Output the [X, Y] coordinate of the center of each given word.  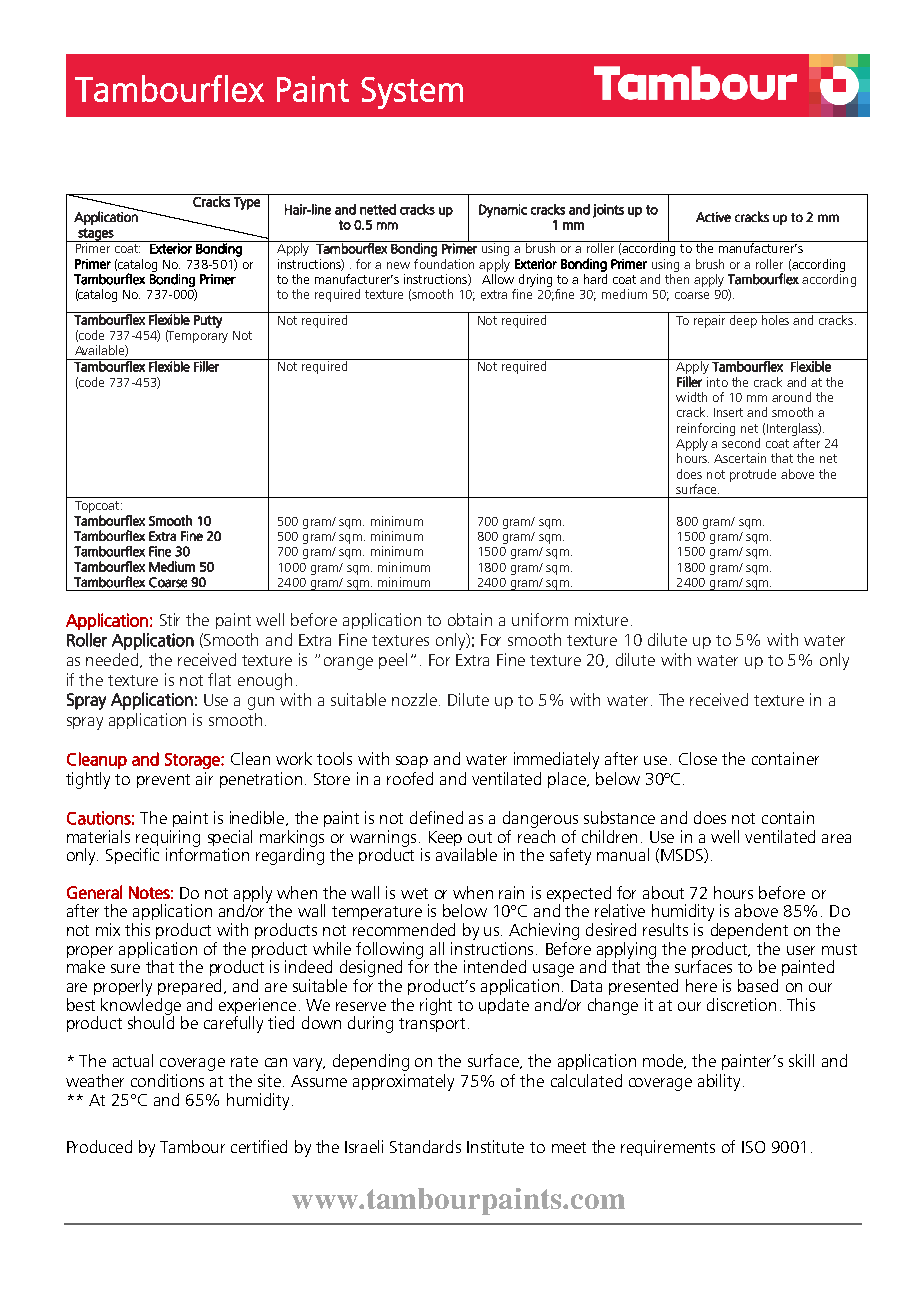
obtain [470, 619]
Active [713, 217]
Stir [170, 619]
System [412, 93]
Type [247, 203]
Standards [425, 1146]
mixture [601, 619]
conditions [167, 1080]
